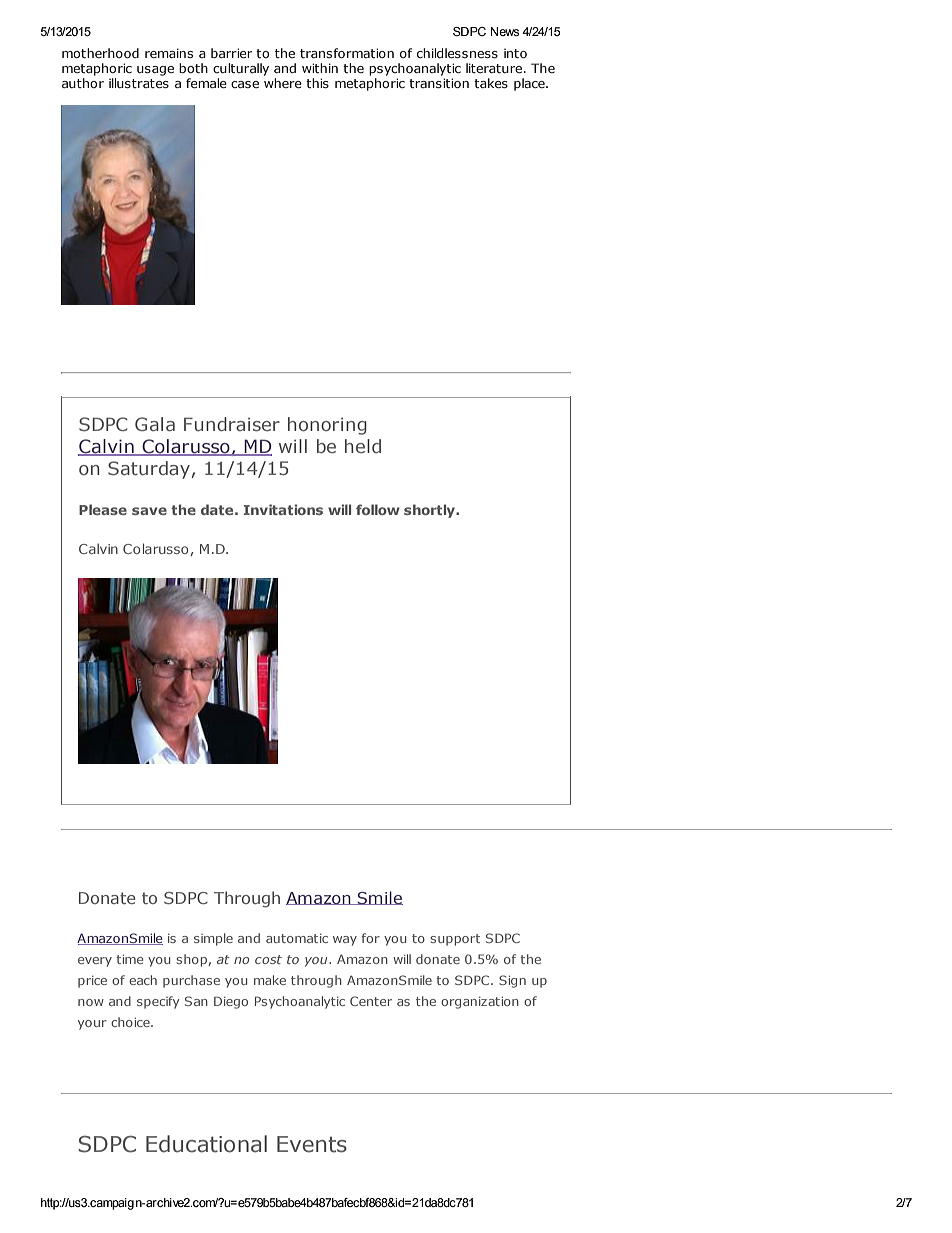 Image resolution: width=952 pixels, height=1233 pixels. Describe the element at coordinates (480, 1003) in the image. I see `organization` at that location.
